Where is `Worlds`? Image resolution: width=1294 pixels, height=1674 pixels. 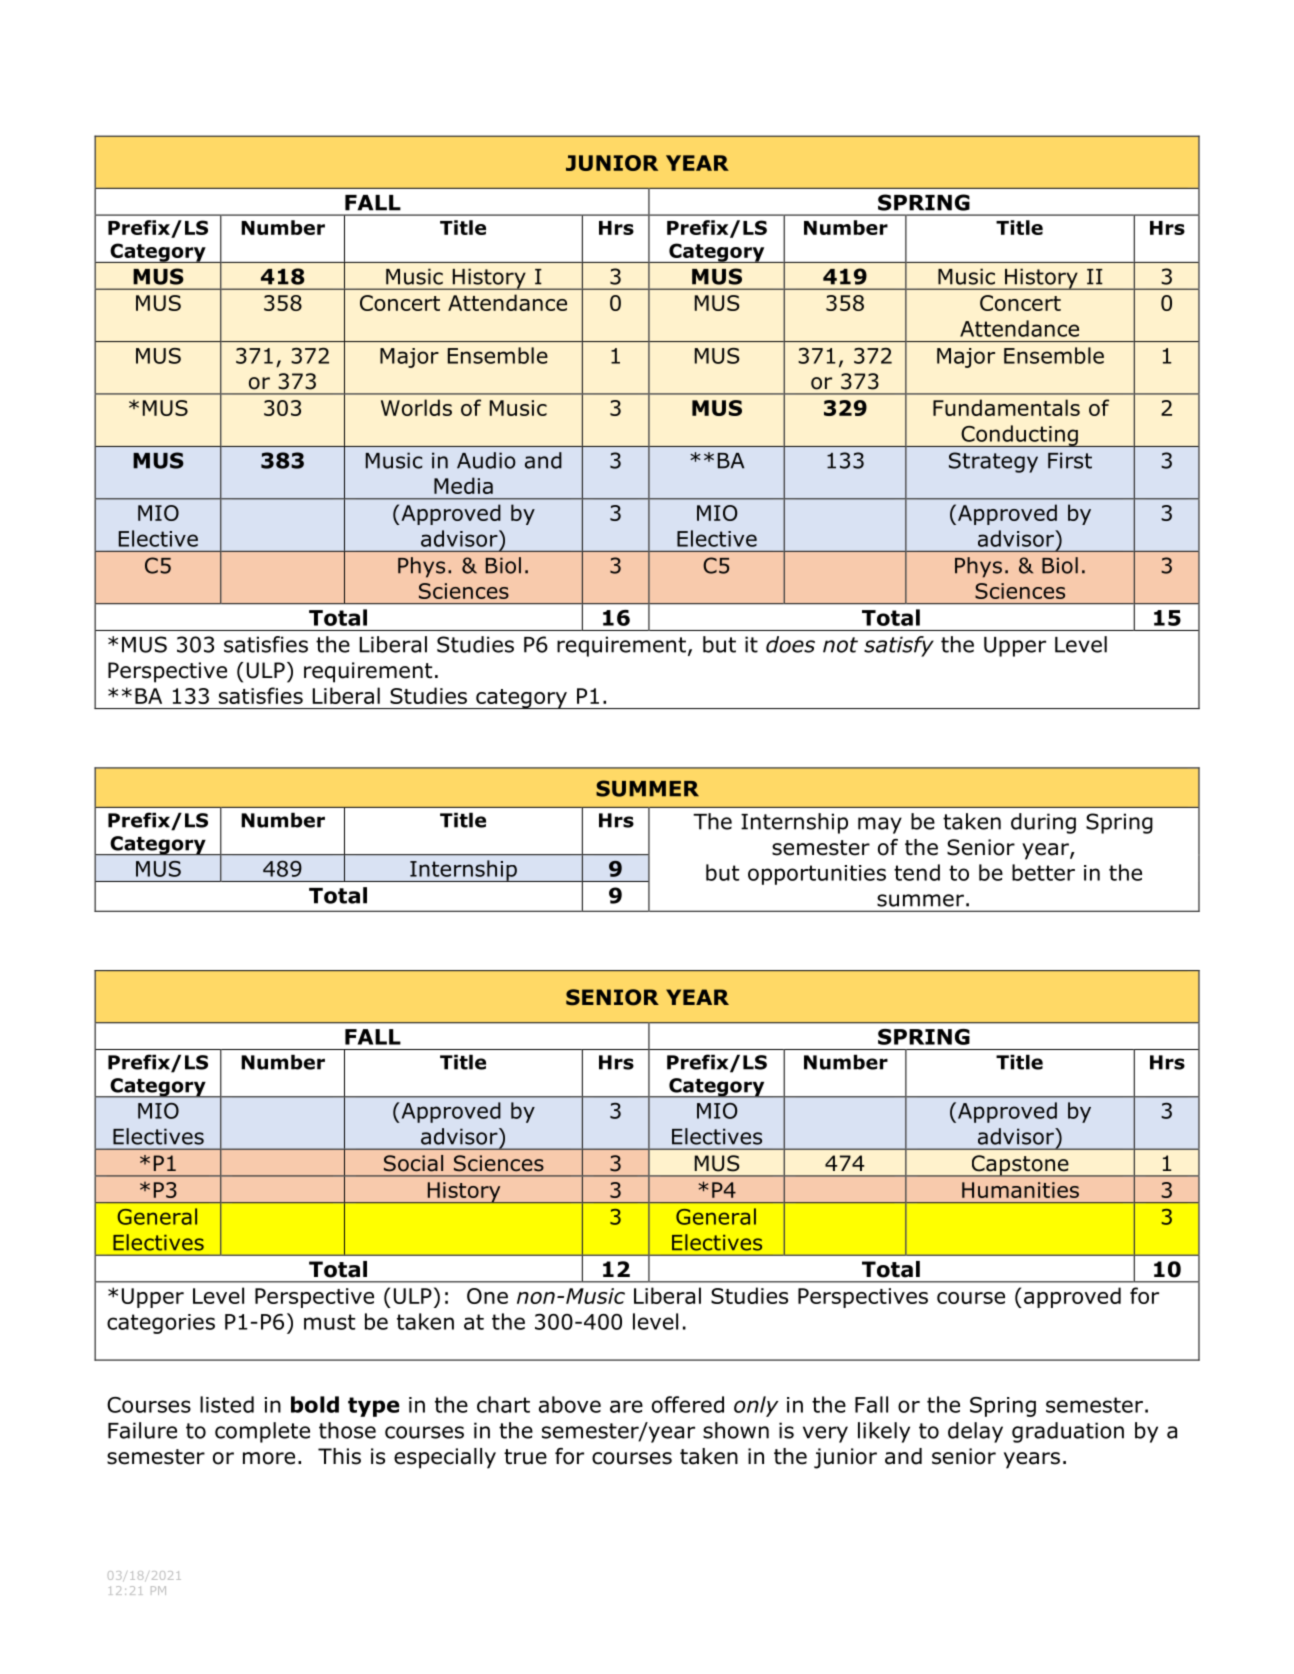 Worlds is located at coordinates (416, 407).
